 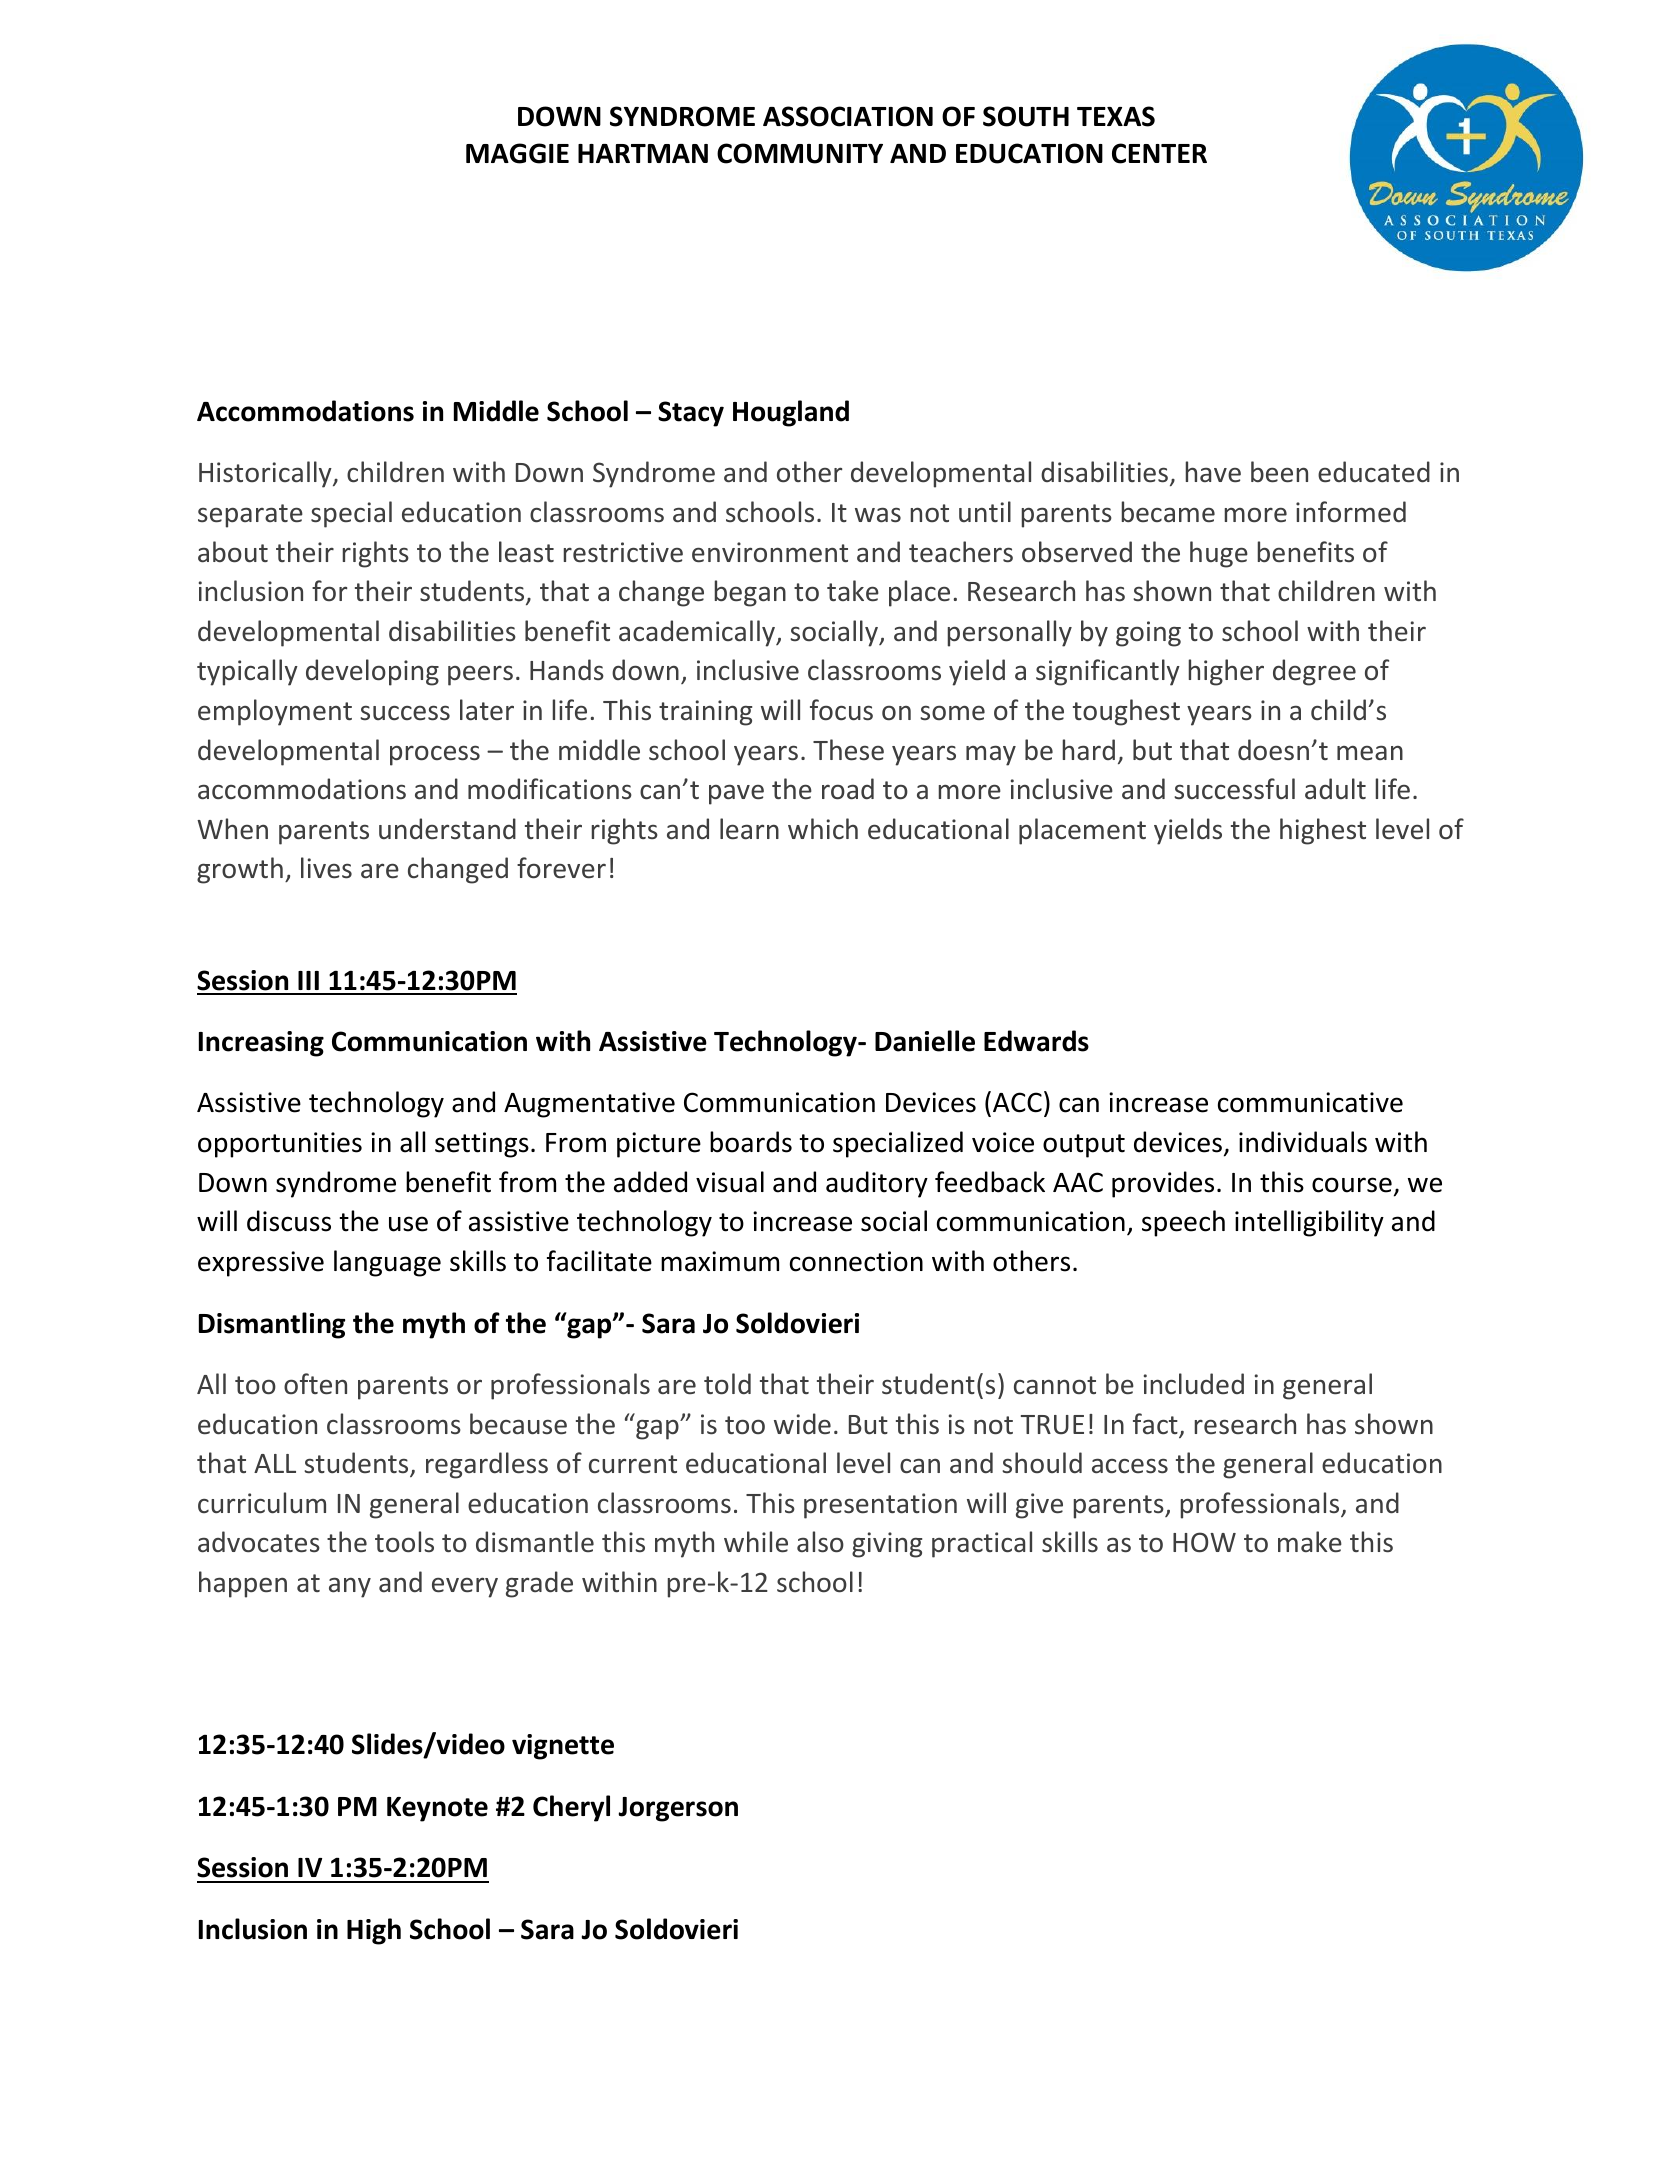 I want to click on MAGGIE, so click(x=517, y=153).
